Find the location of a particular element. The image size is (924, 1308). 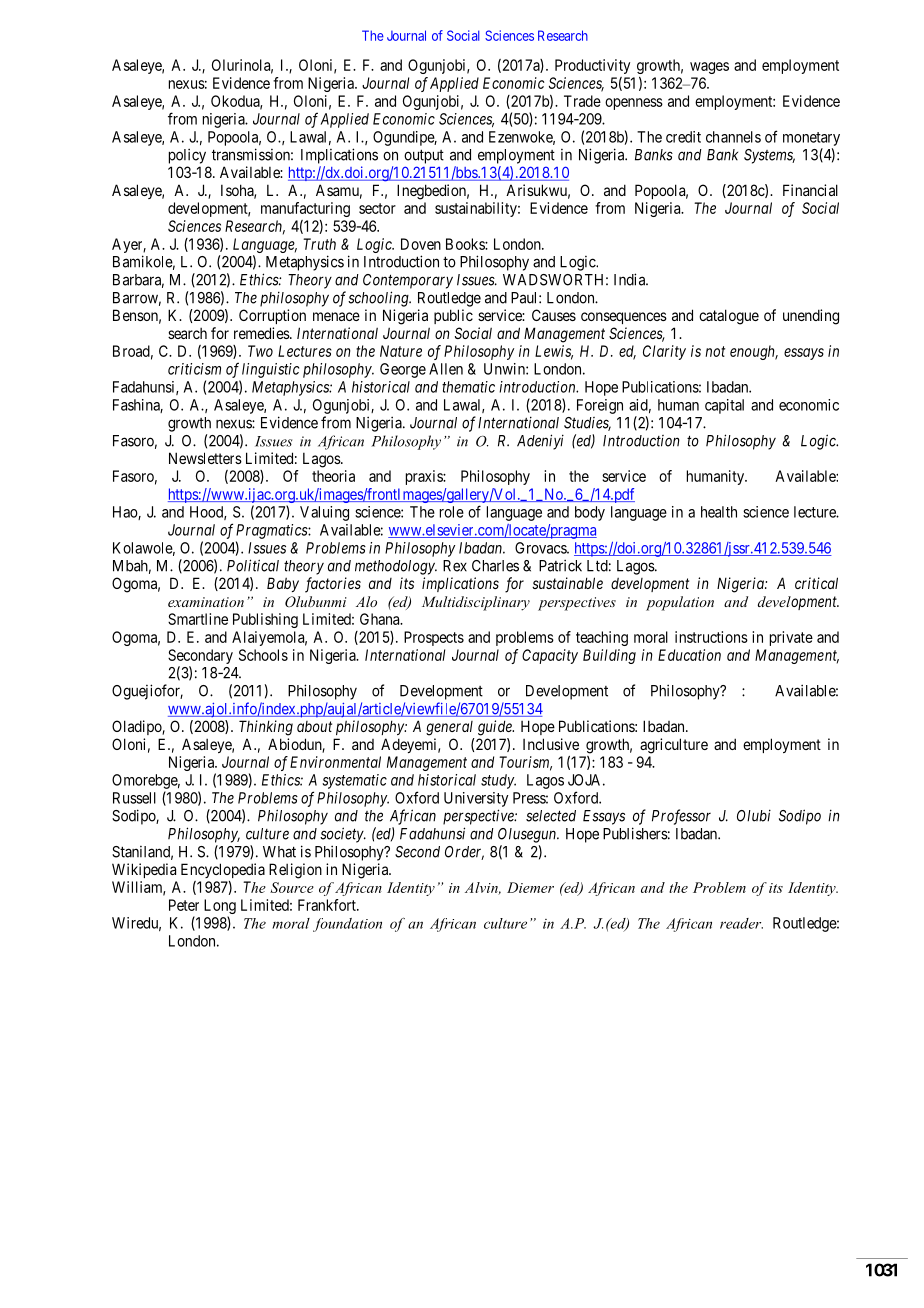

Trade is located at coordinates (582, 101).
